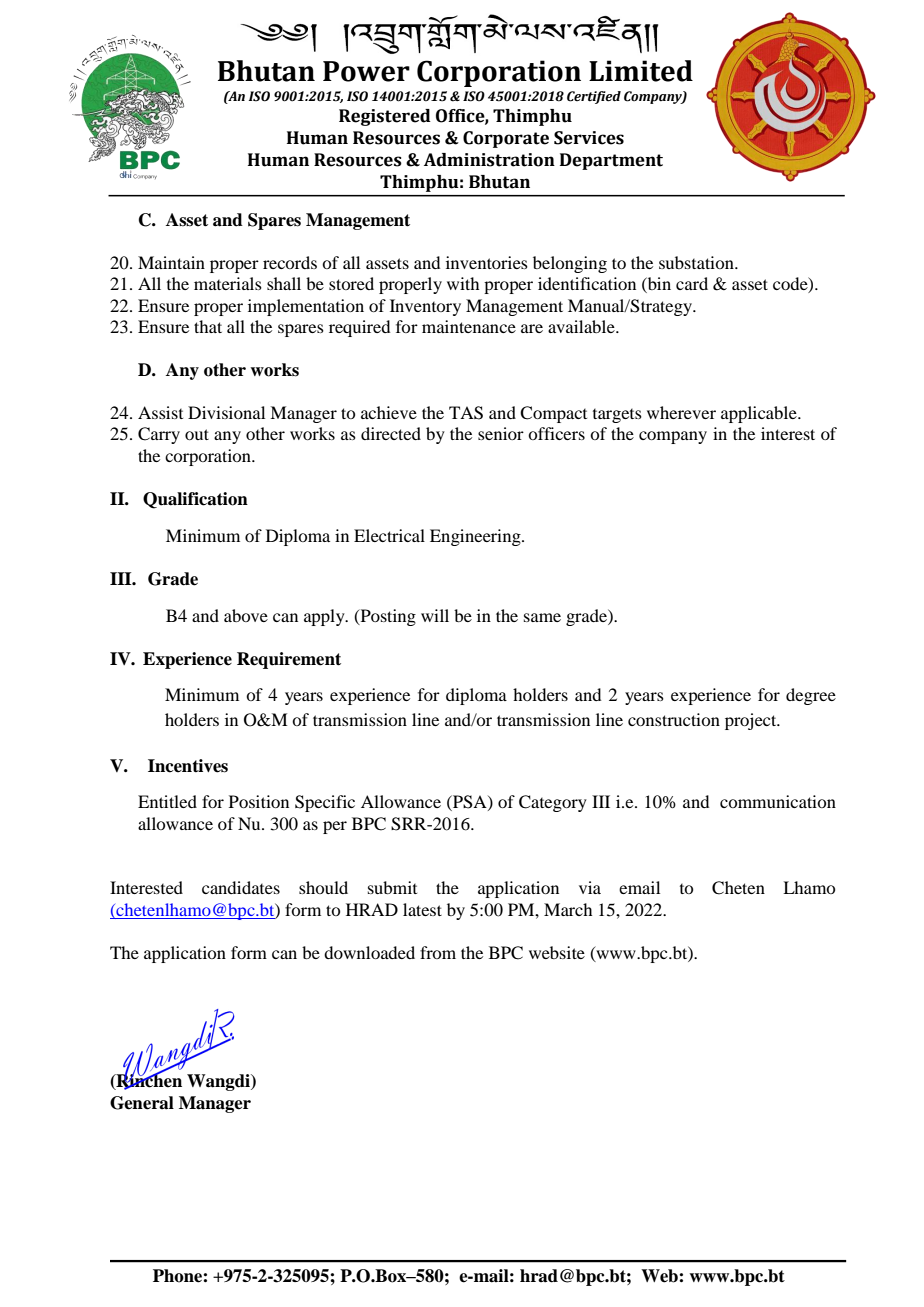  Describe the element at coordinates (760, 414) in the document. I see `applicable` at that location.
